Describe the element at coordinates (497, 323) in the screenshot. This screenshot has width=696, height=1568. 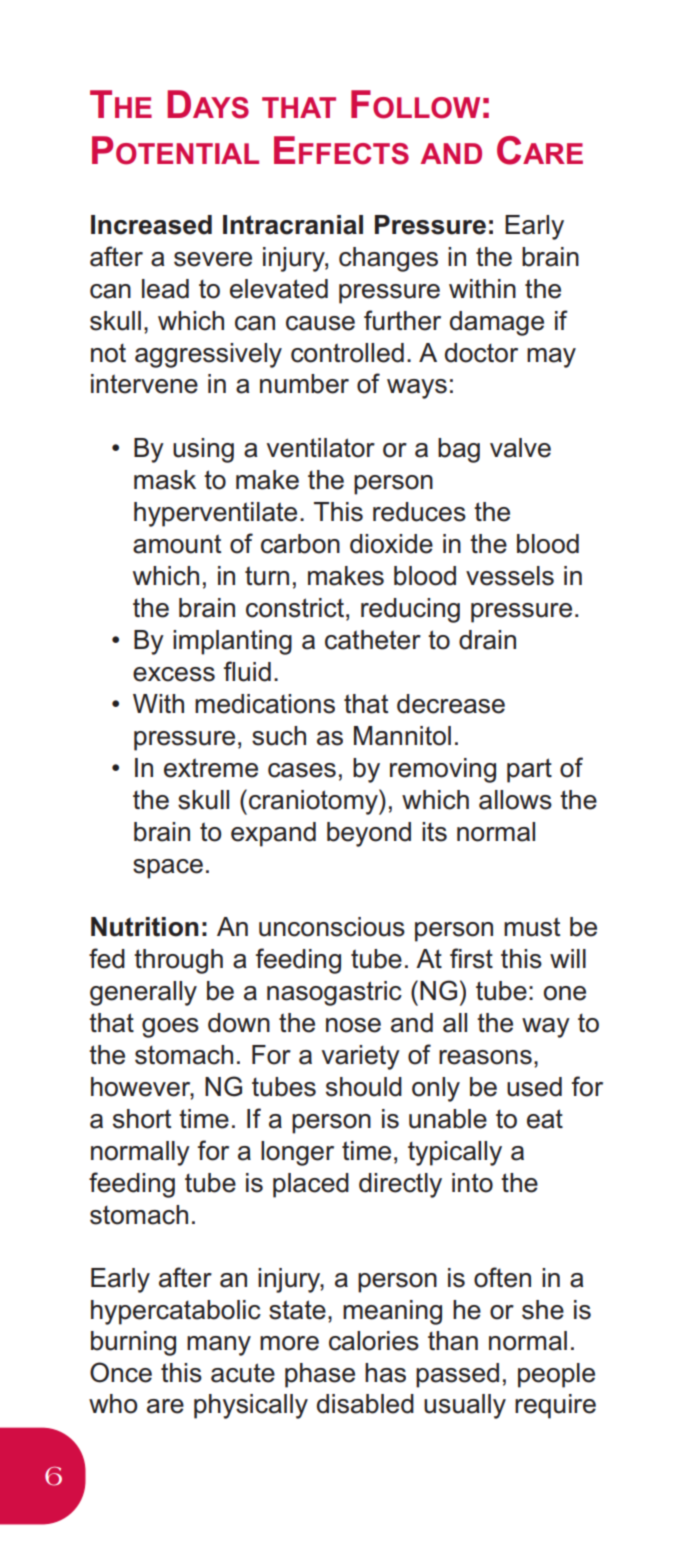
I see `damage` at that location.
